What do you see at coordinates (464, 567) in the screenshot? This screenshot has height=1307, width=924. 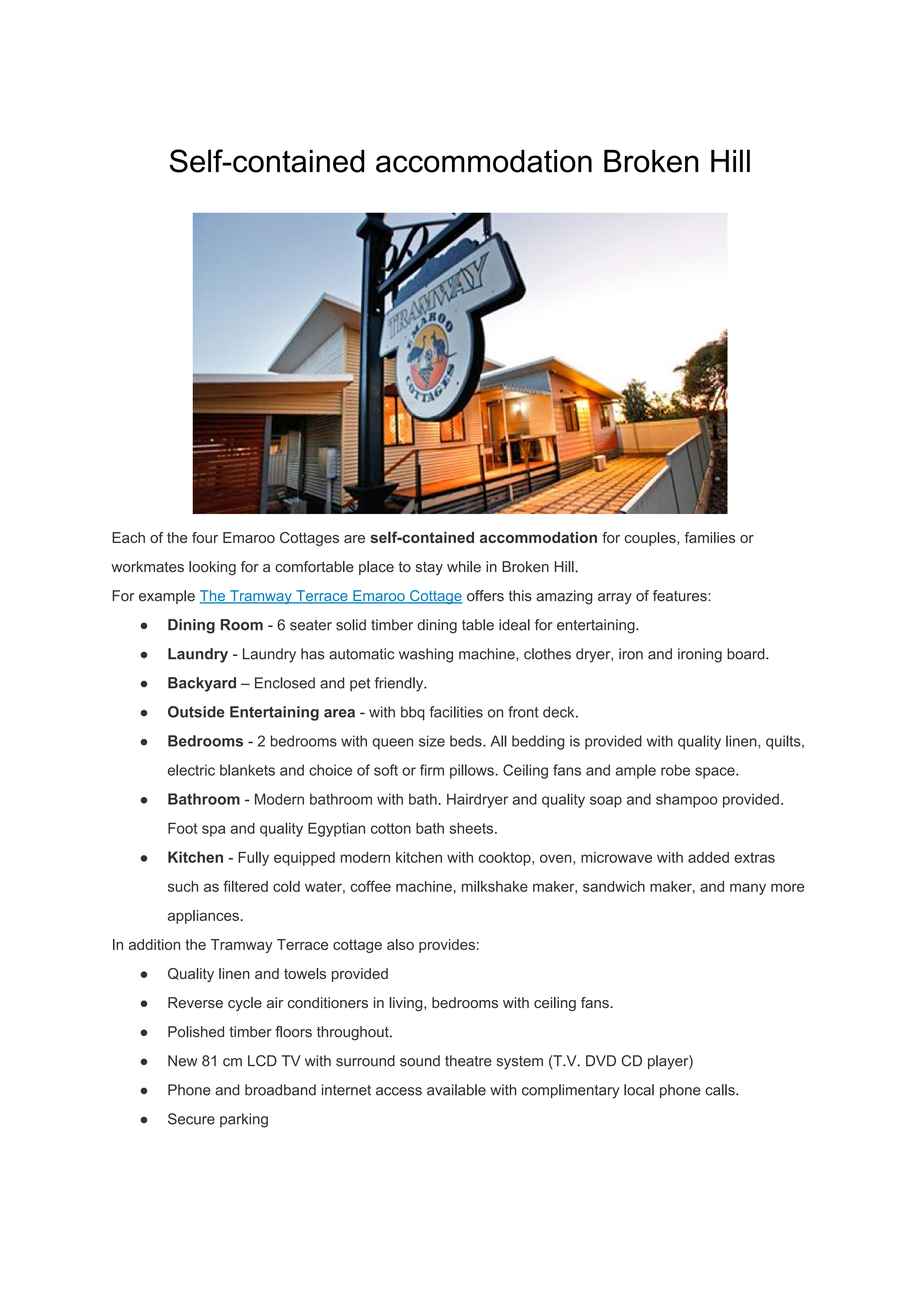 I see `while` at bounding box center [464, 567].
